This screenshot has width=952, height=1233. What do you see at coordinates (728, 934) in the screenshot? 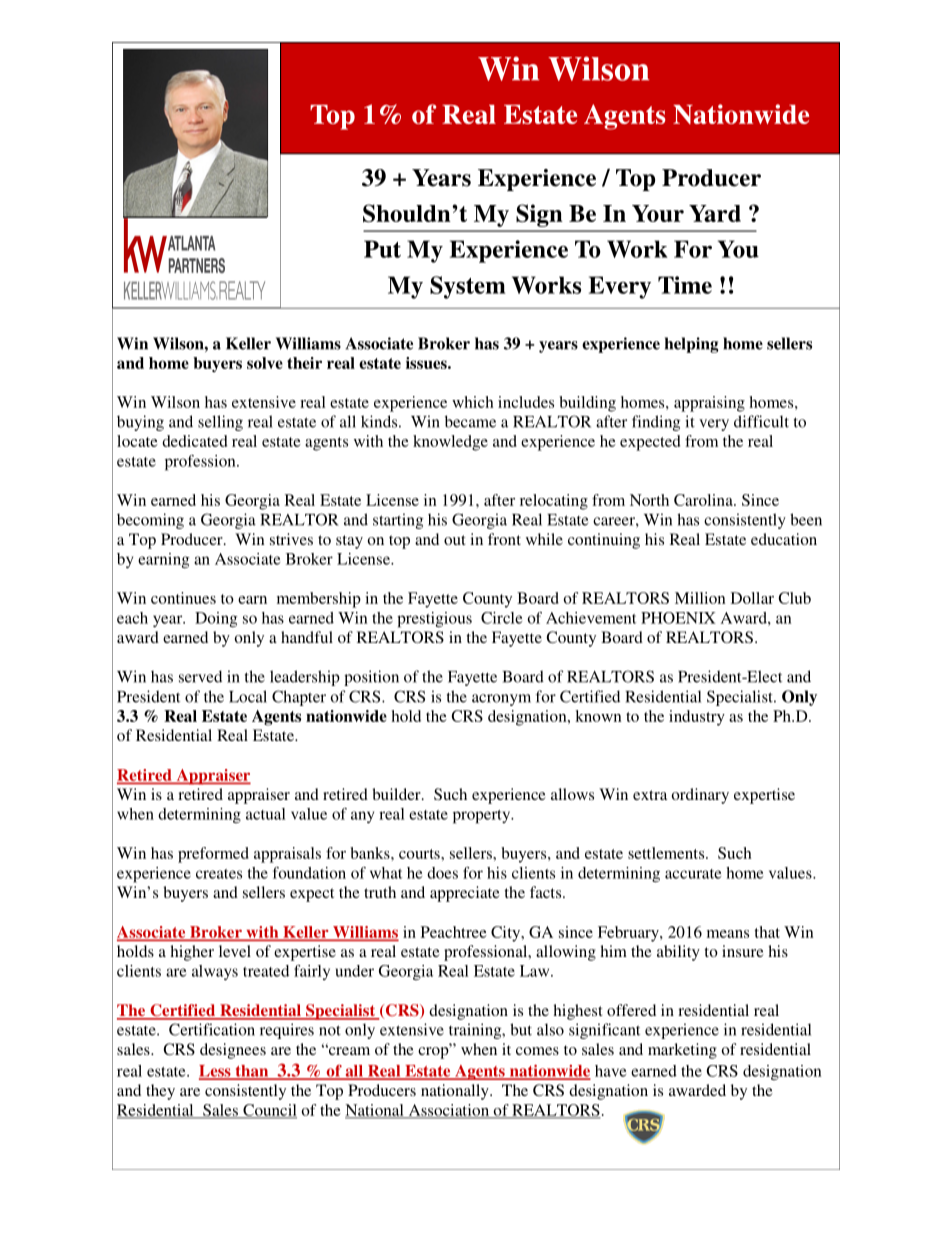
I see `means` at bounding box center [728, 934].
